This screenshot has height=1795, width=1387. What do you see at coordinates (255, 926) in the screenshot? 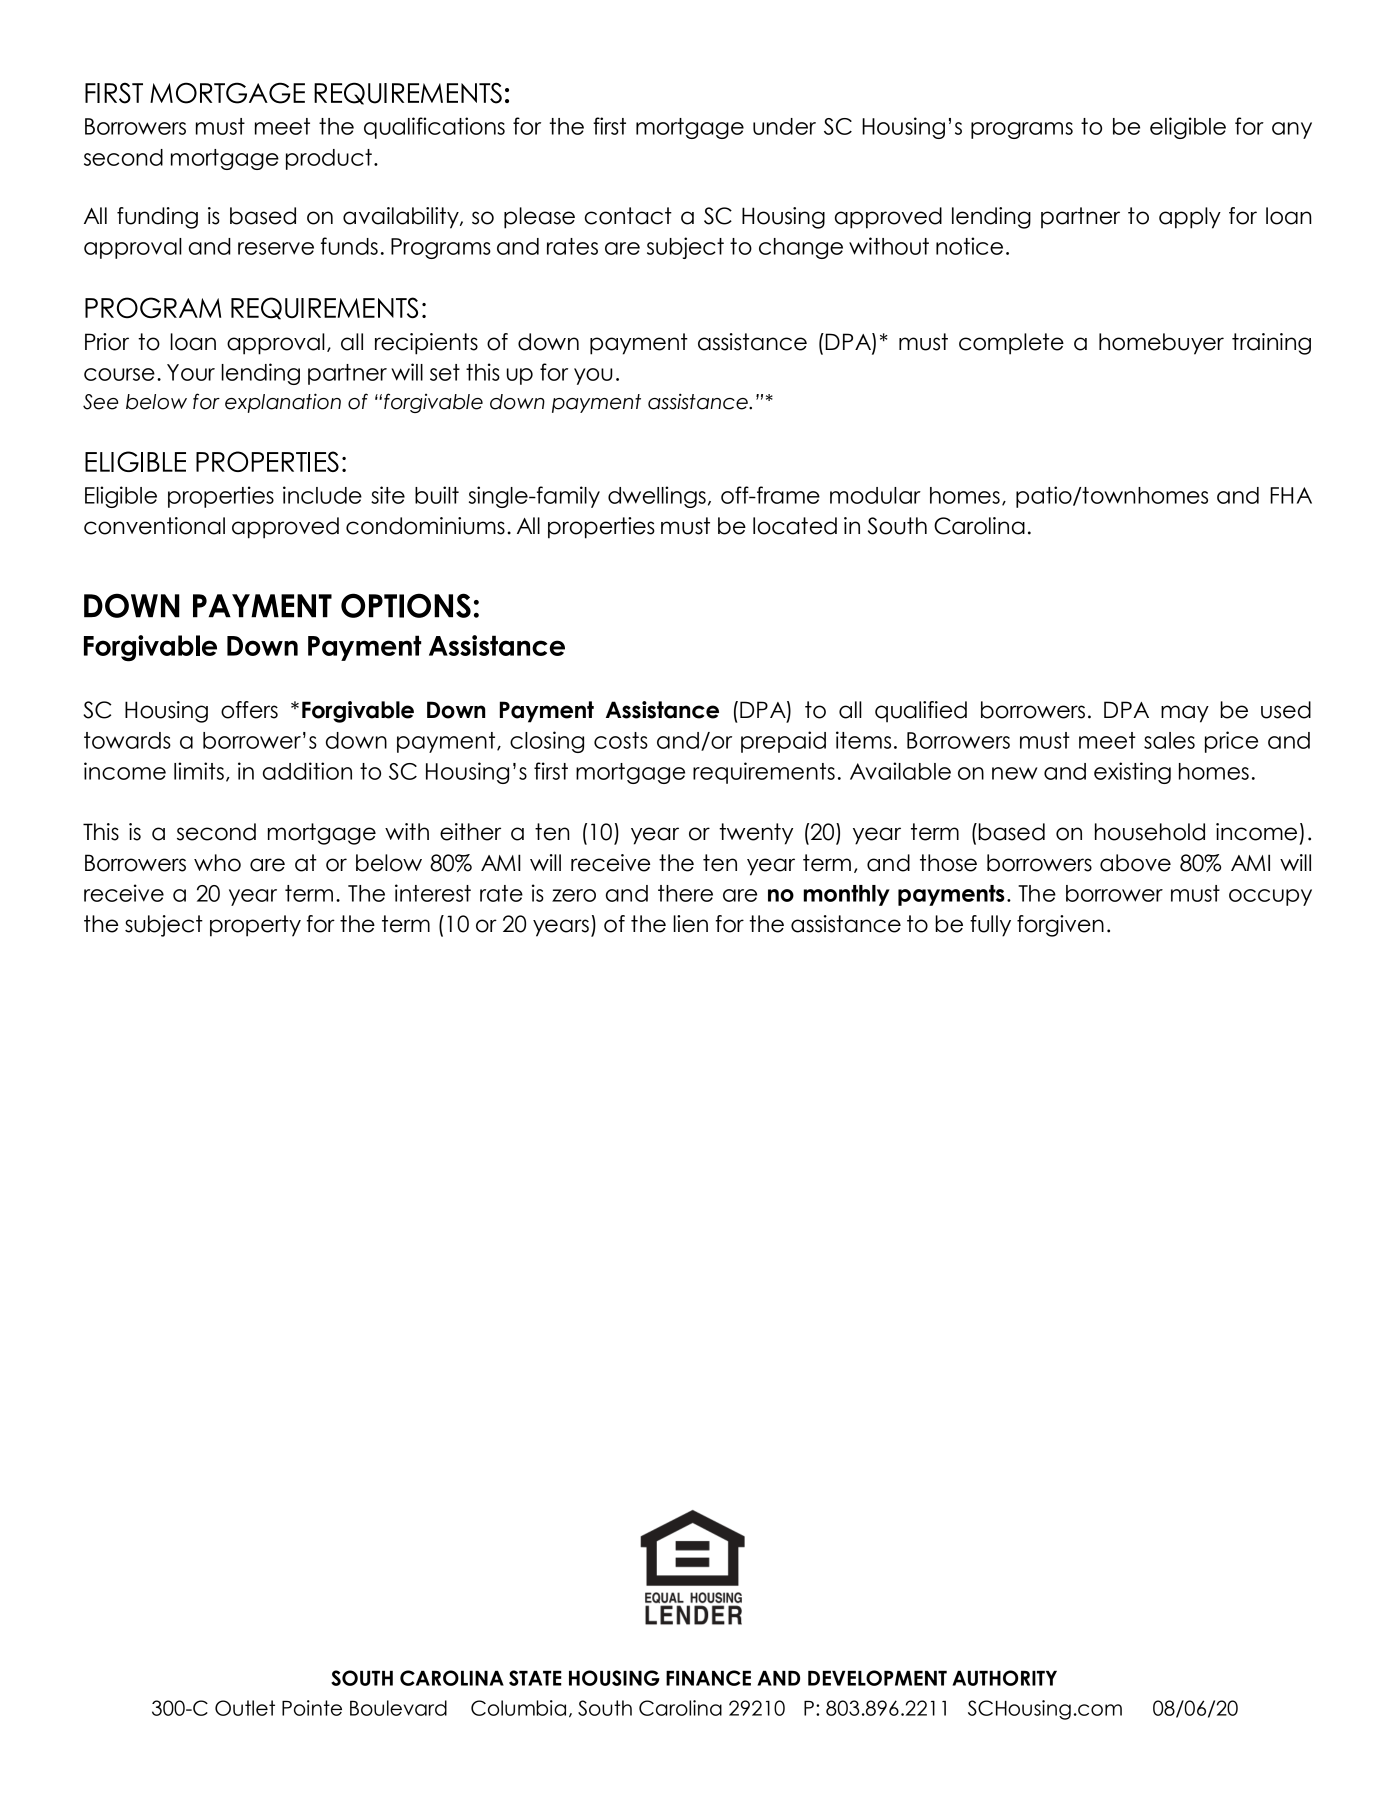
I see `property` at bounding box center [255, 926].
